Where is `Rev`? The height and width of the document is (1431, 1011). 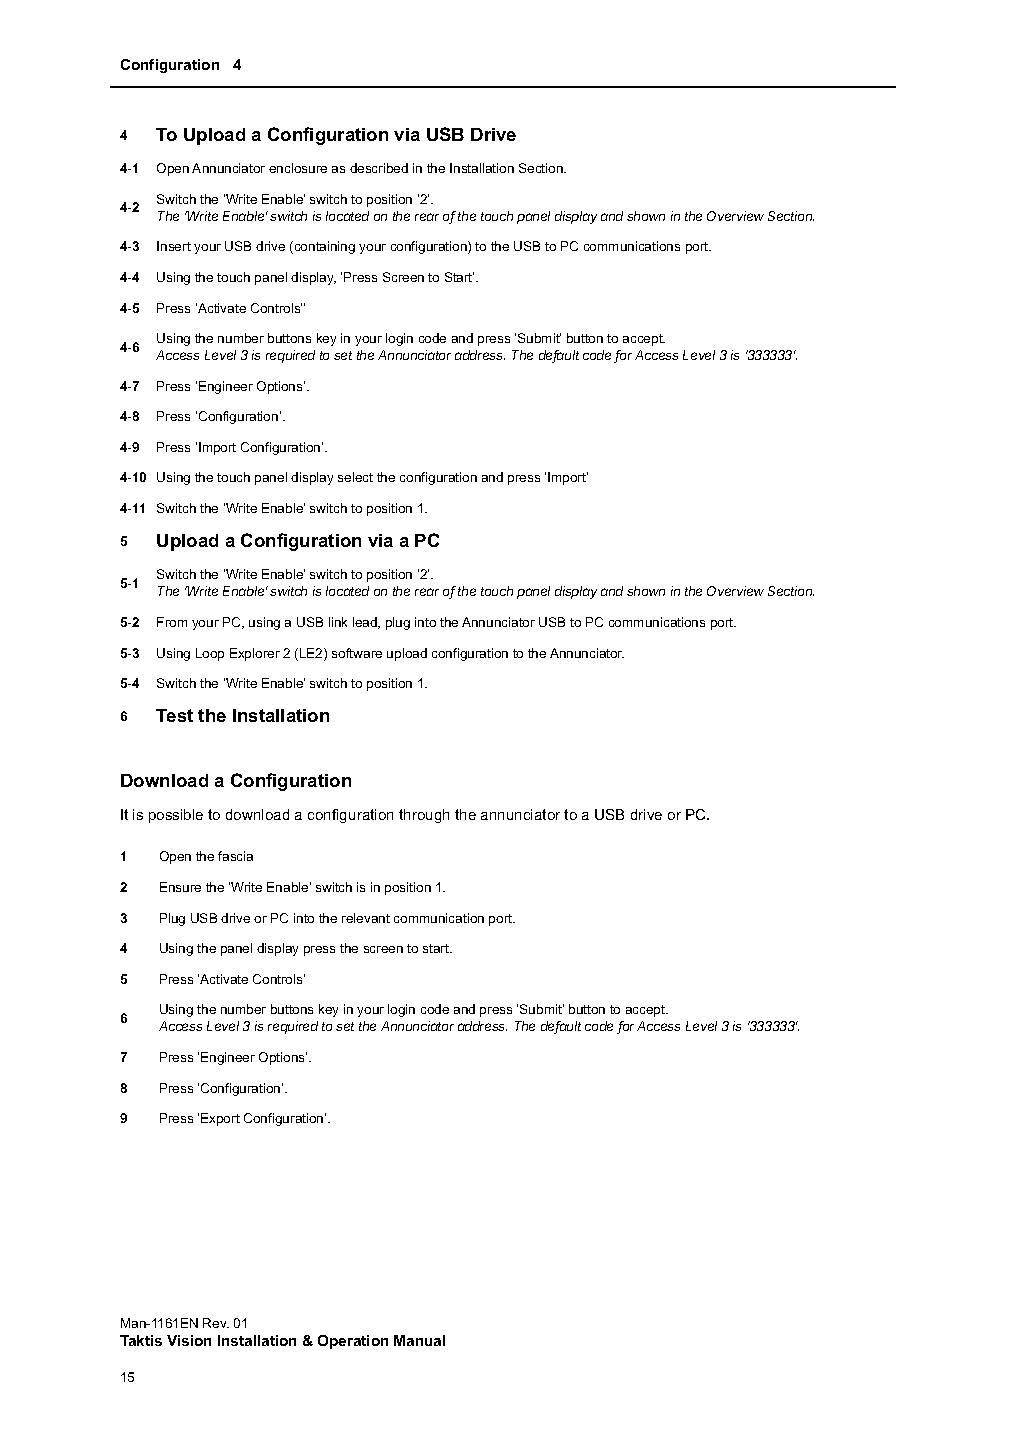 Rev is located at coordinates (216, 1323).
